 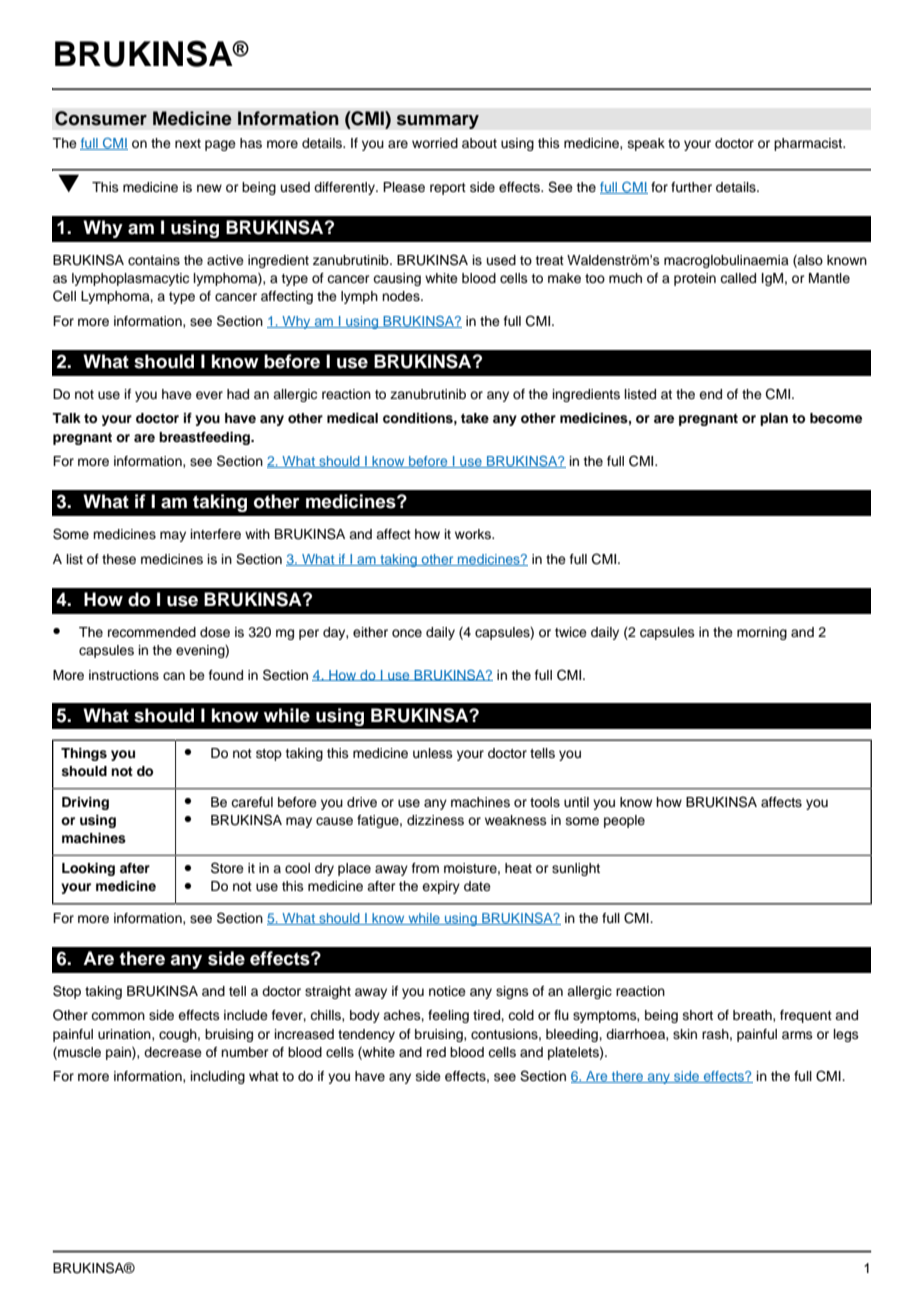 I want to click on recommended, so click(x=152, y=632).
